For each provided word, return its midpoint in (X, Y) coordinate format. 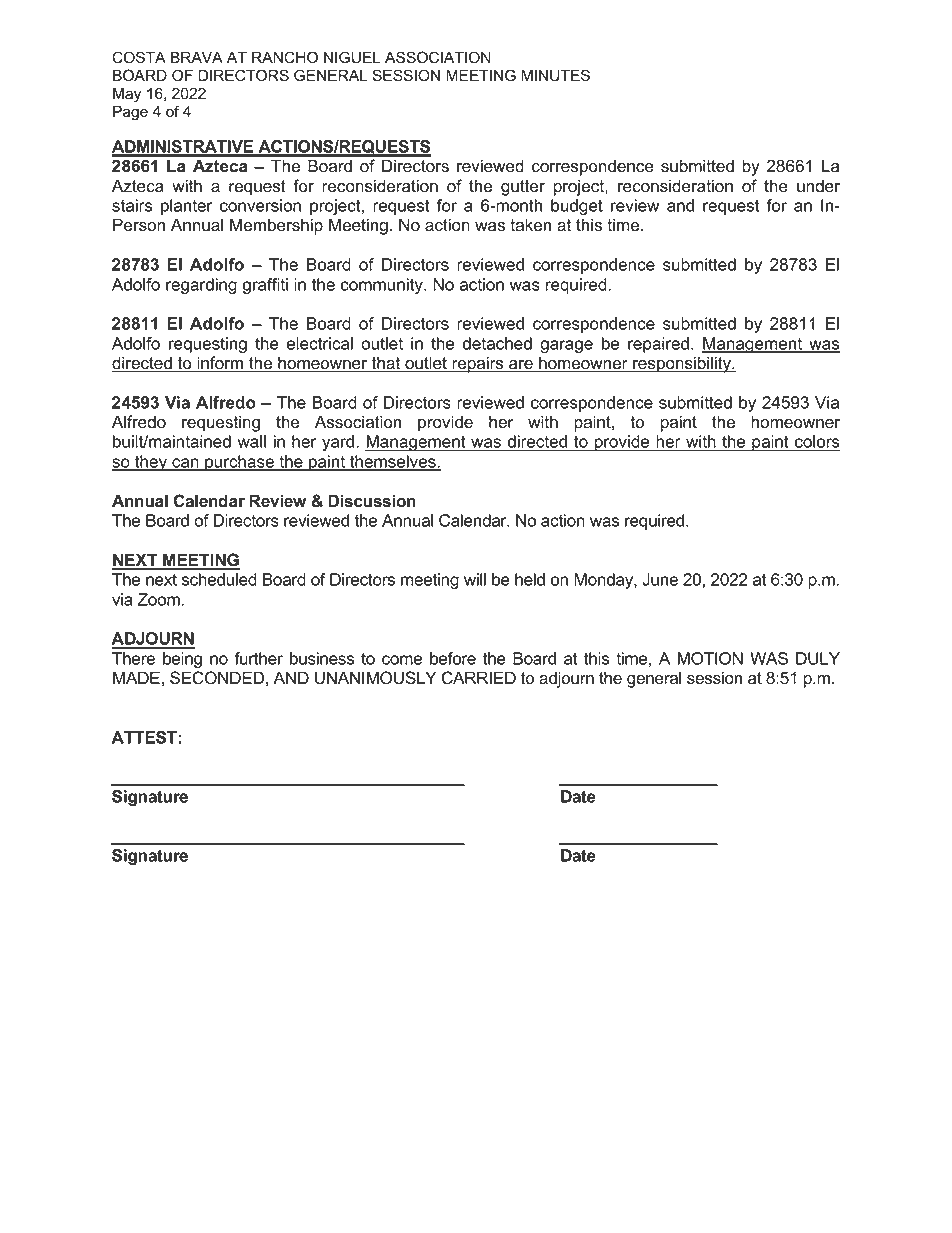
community (383, 286)
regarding (201, 286)
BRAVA (197, 57)
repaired (658, 345)
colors (816, 443)
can (185, 464)
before (453, 658)
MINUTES (555, 75)
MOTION (710, 658)
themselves (393, 462)
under (818, 186)
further (258, 658)
